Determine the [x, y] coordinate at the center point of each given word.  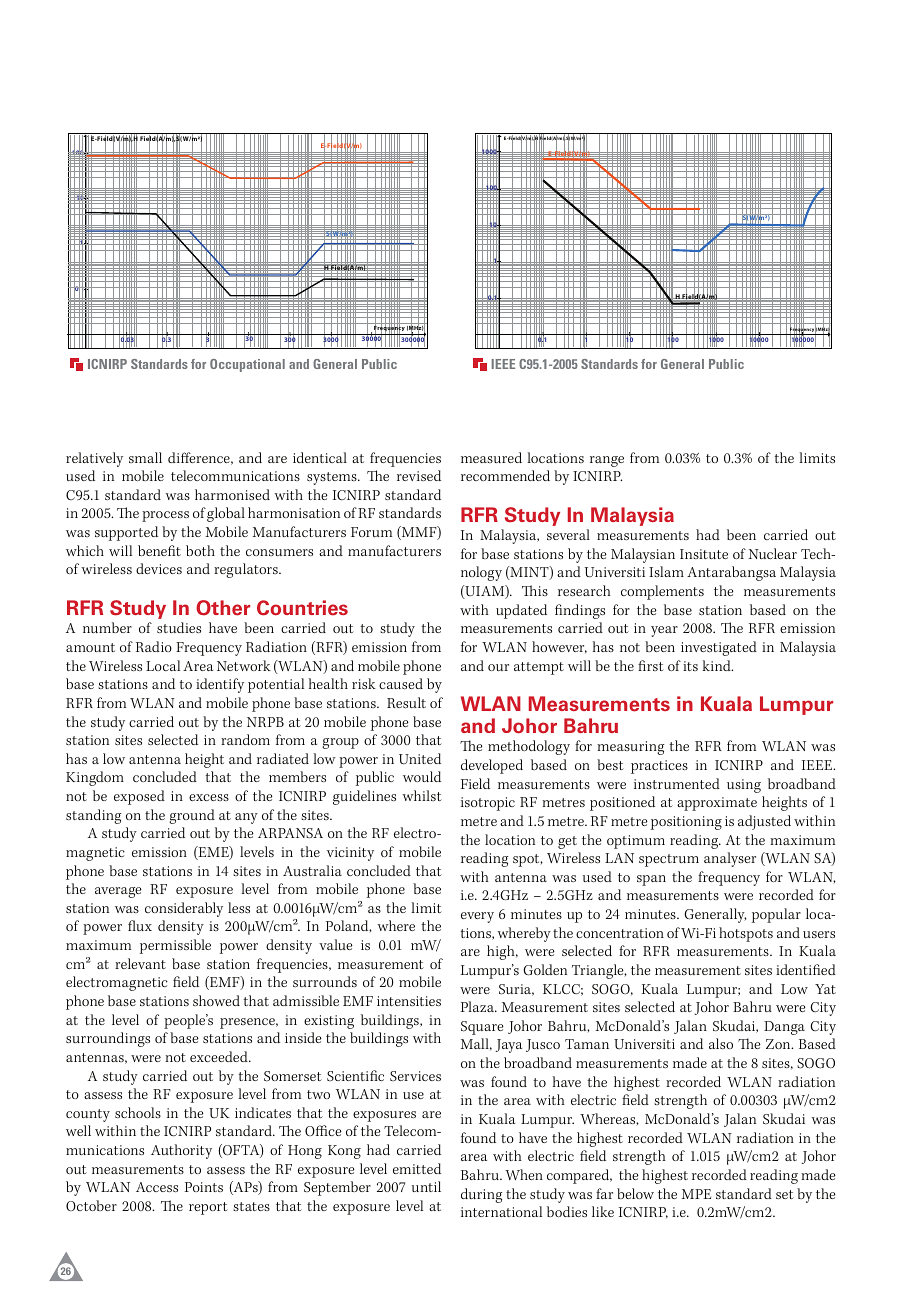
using [744, 786]
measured [491, 457]
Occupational [247, 365]
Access [157, 1187]
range [607, 461]
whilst [422, 795]
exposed [139, 797]
